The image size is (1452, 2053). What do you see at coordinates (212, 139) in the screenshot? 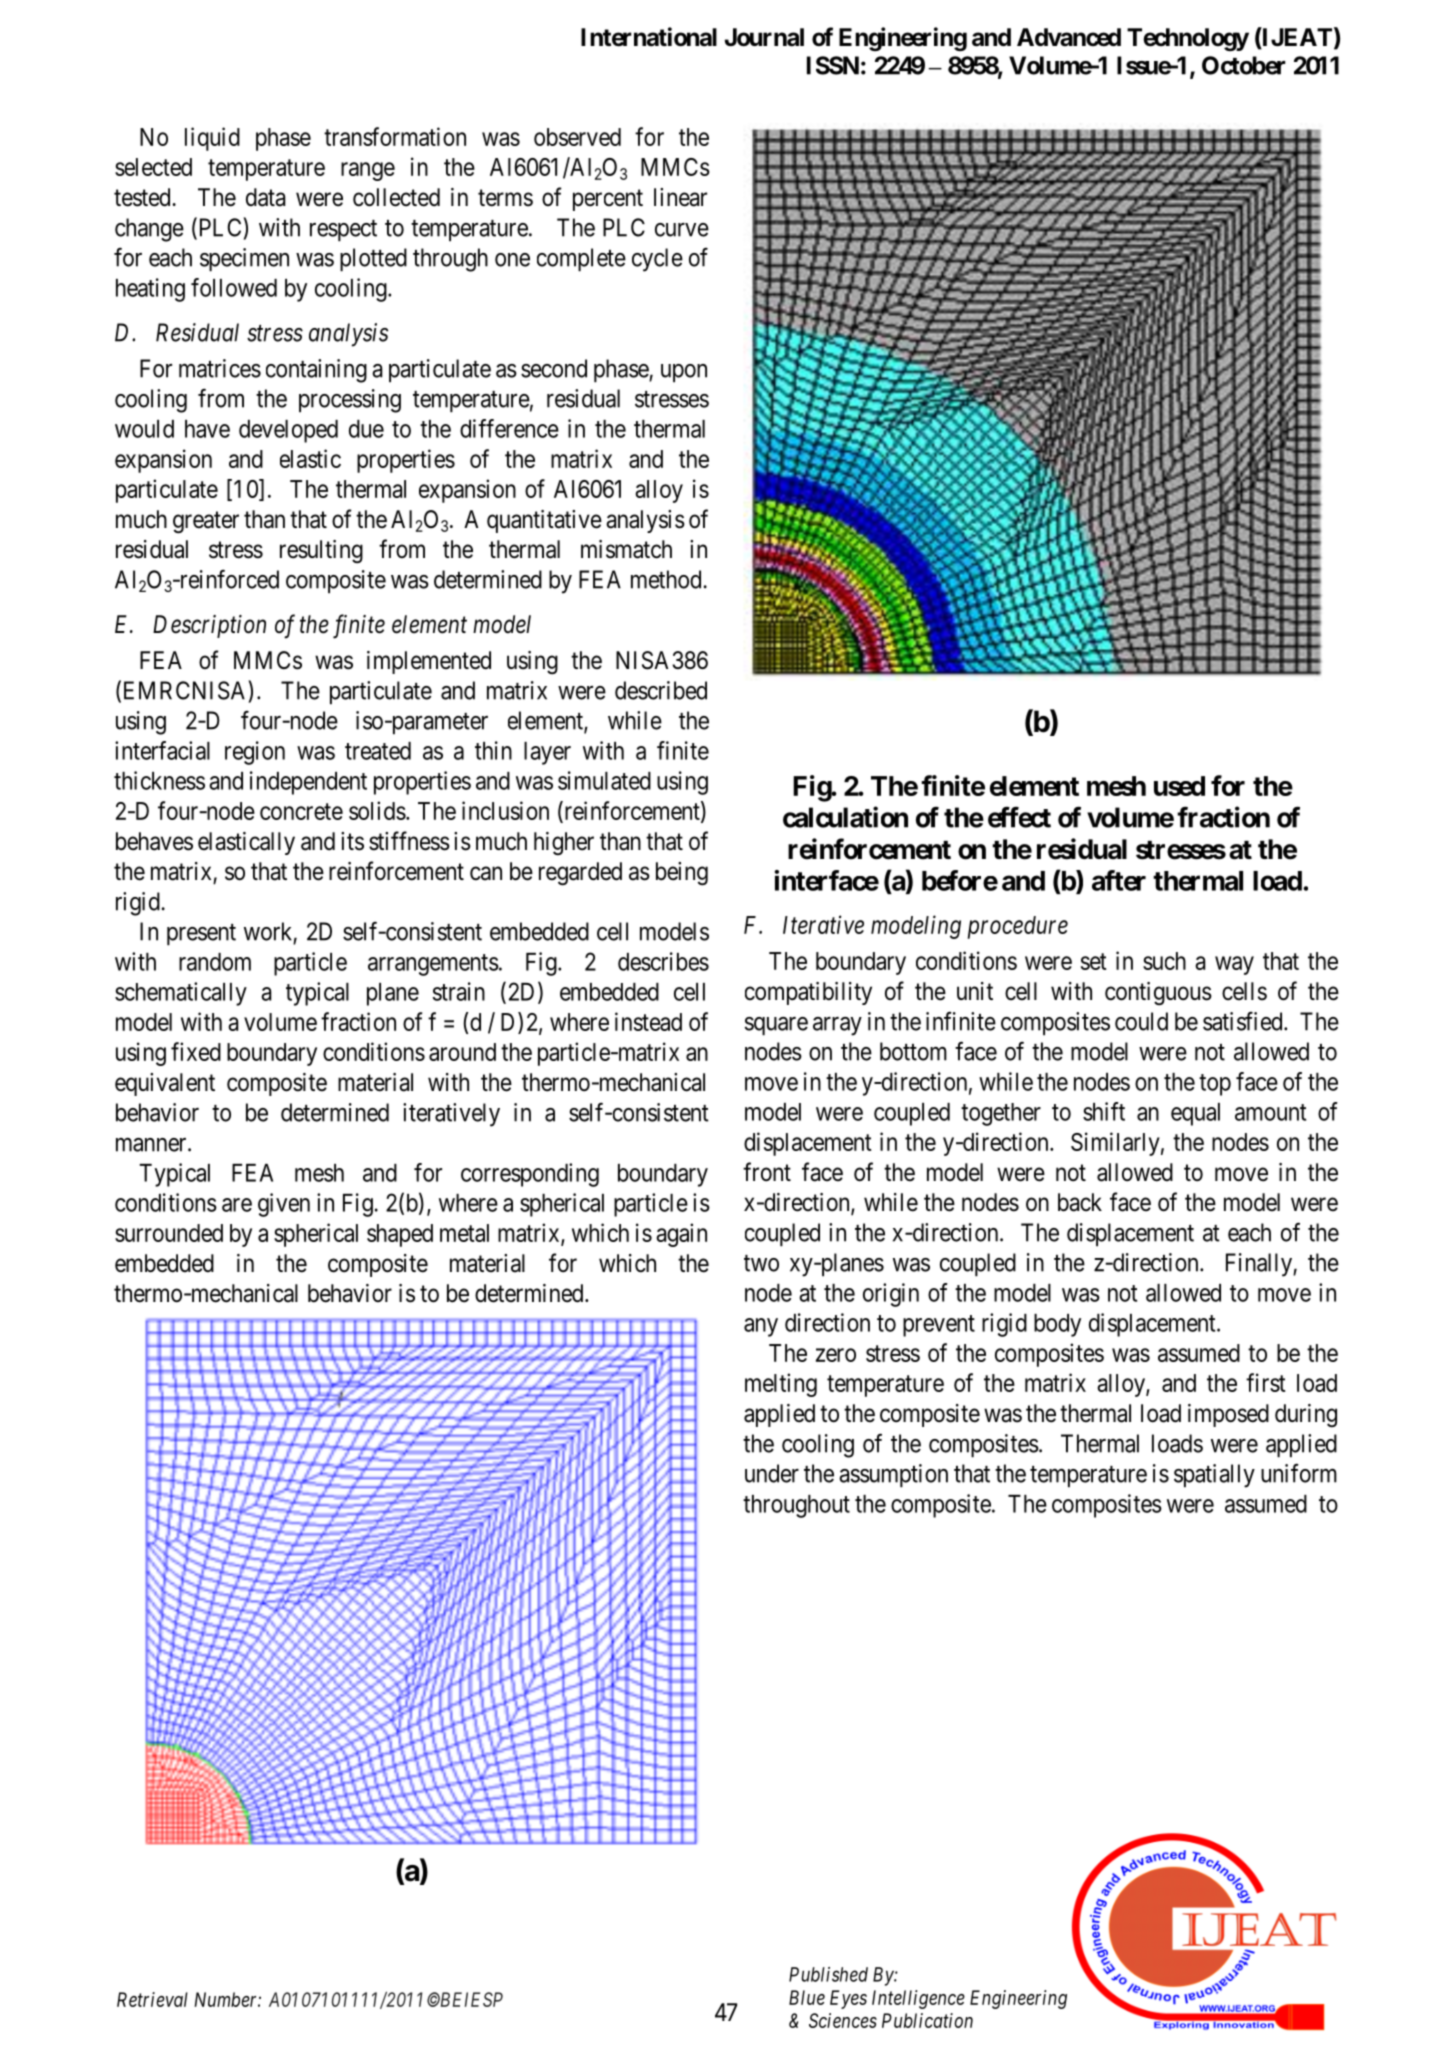
I see `liquid` at bounding box center [212, 139].
